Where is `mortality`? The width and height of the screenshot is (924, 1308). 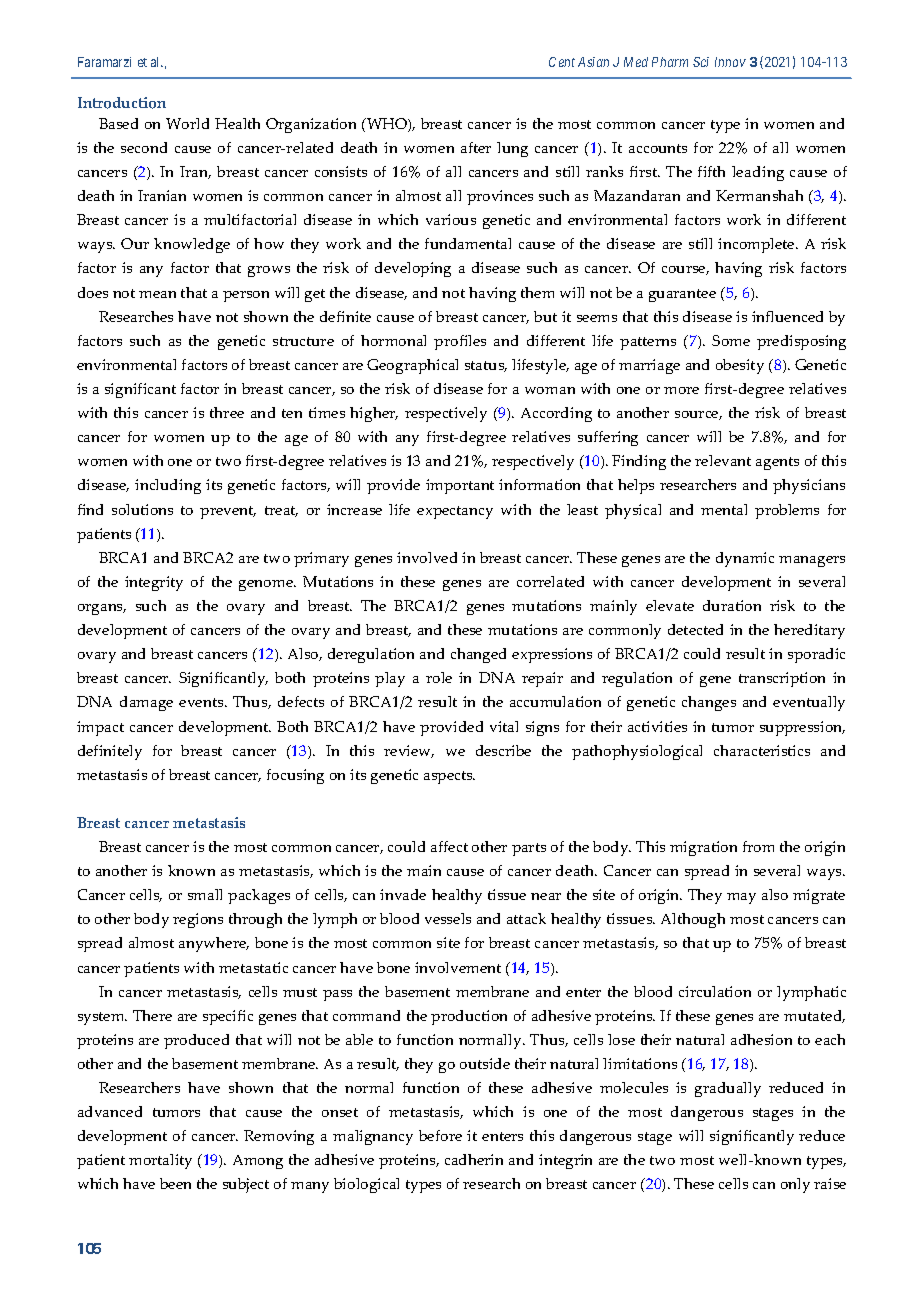 mortality is located at coordinates (160, 1161).
